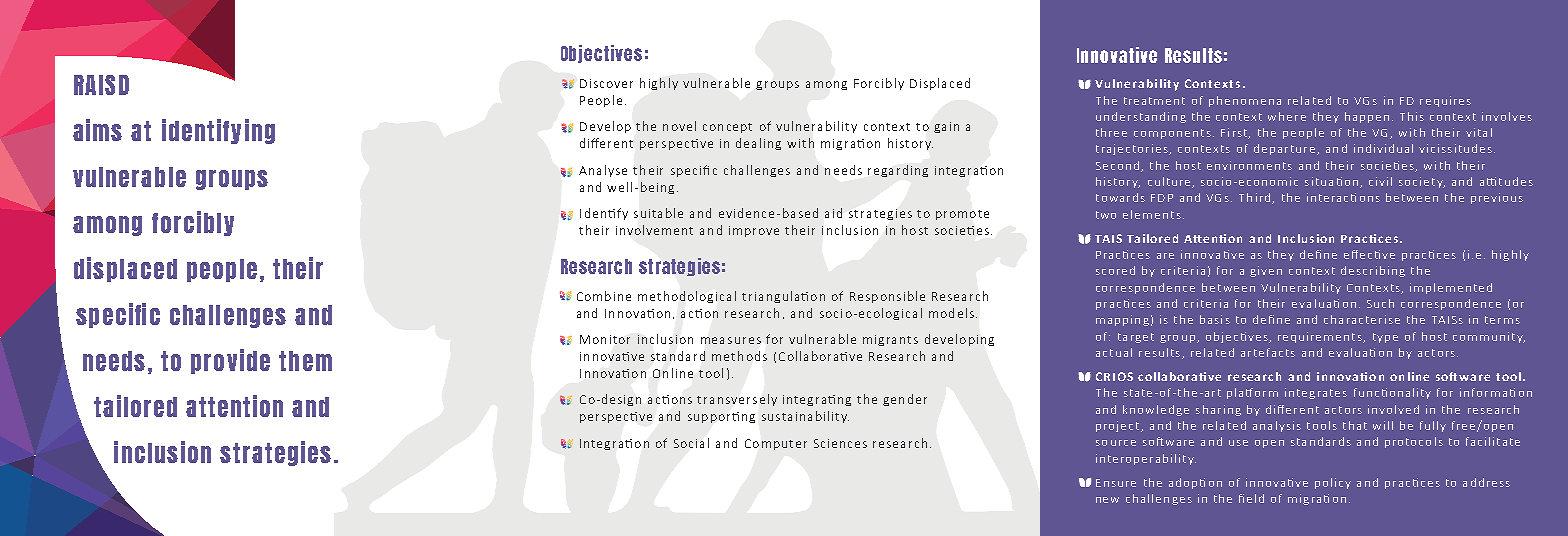 Image resolution: width=1568 pixels, height=536 pixels. I want to click on elements, so click(1152, 214).
